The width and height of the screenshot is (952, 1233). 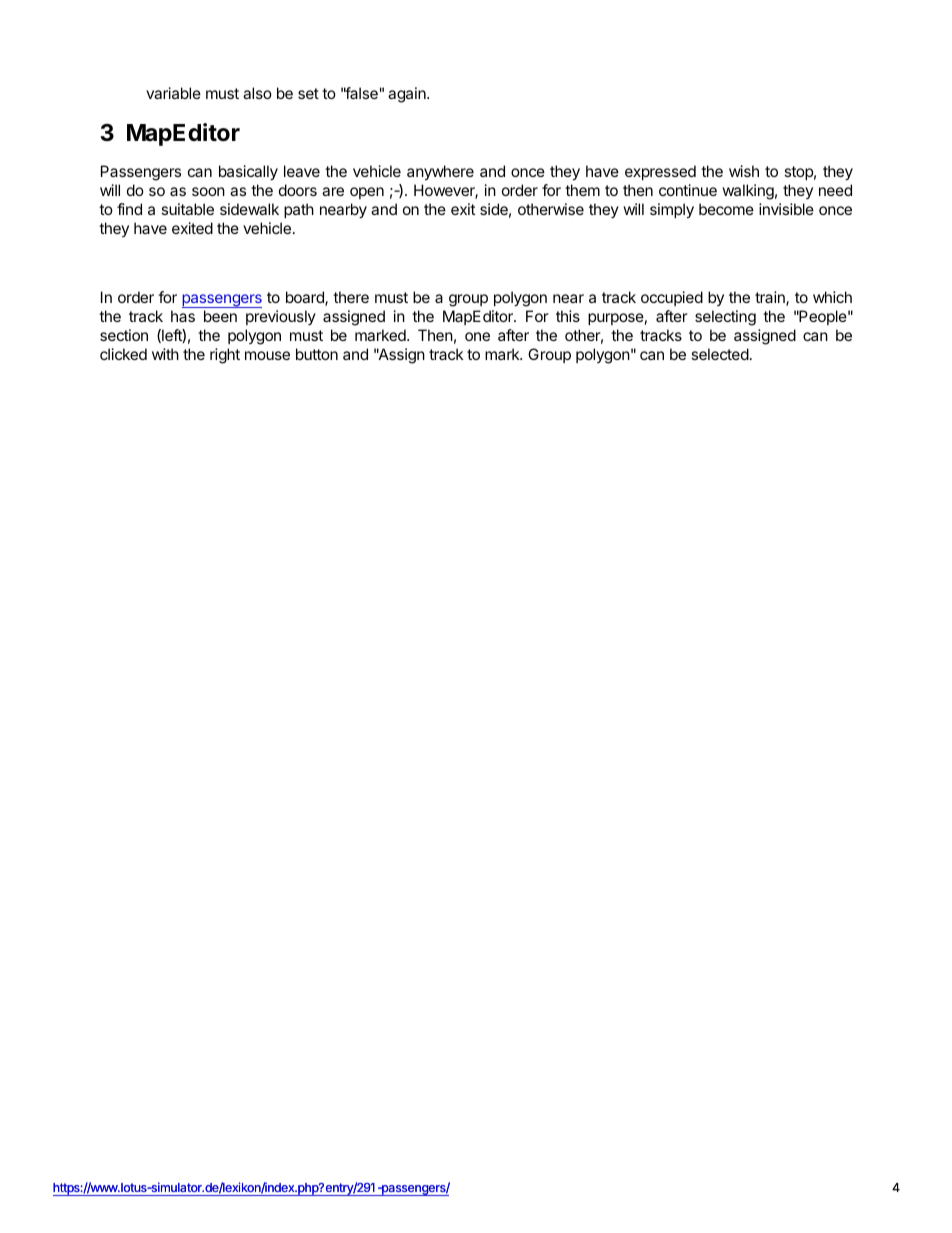 I want to click on variable, so click(x=173, y=93).
